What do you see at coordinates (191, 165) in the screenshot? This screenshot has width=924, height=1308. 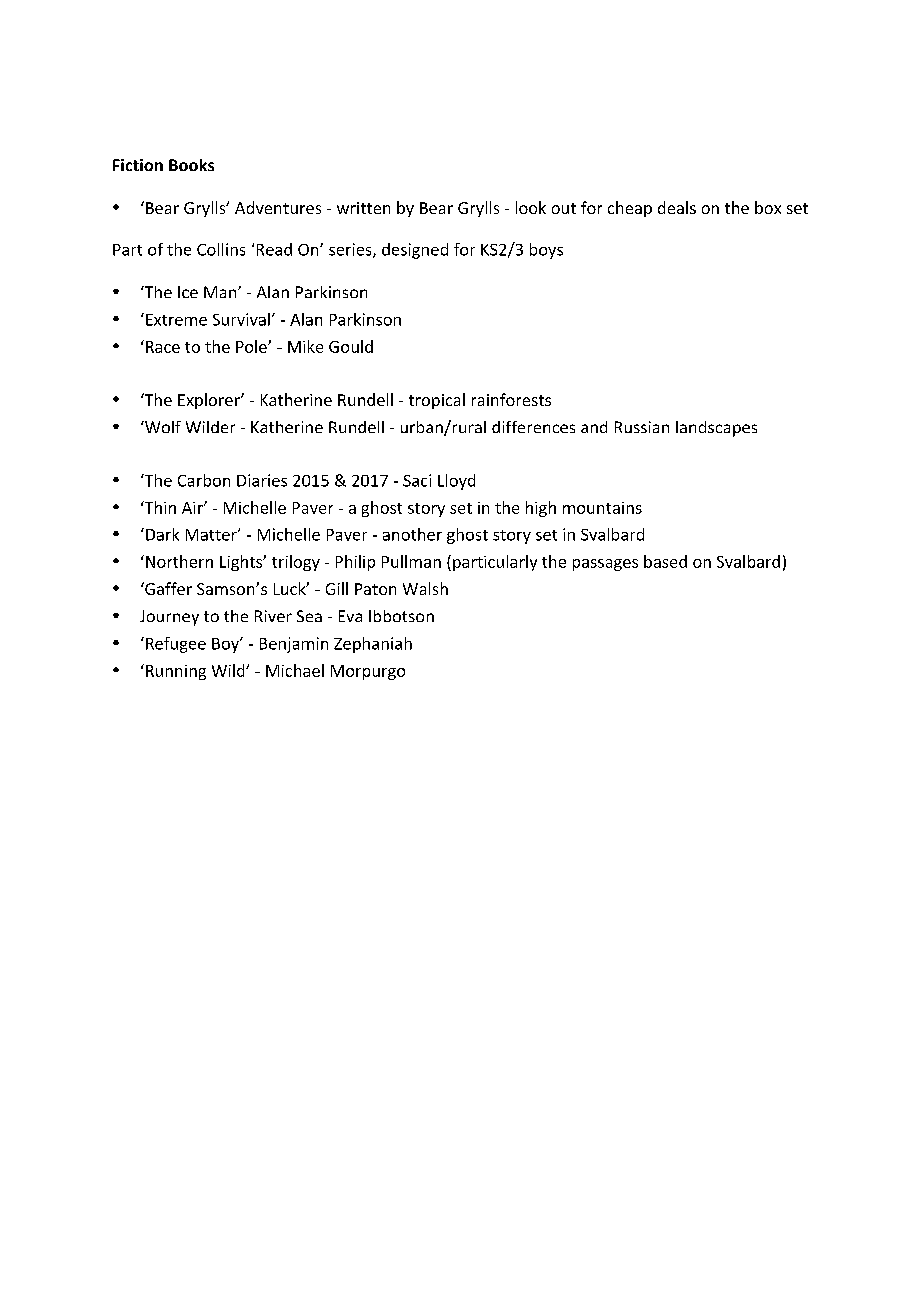 I see `Books` at bounding box center [191, 165].
